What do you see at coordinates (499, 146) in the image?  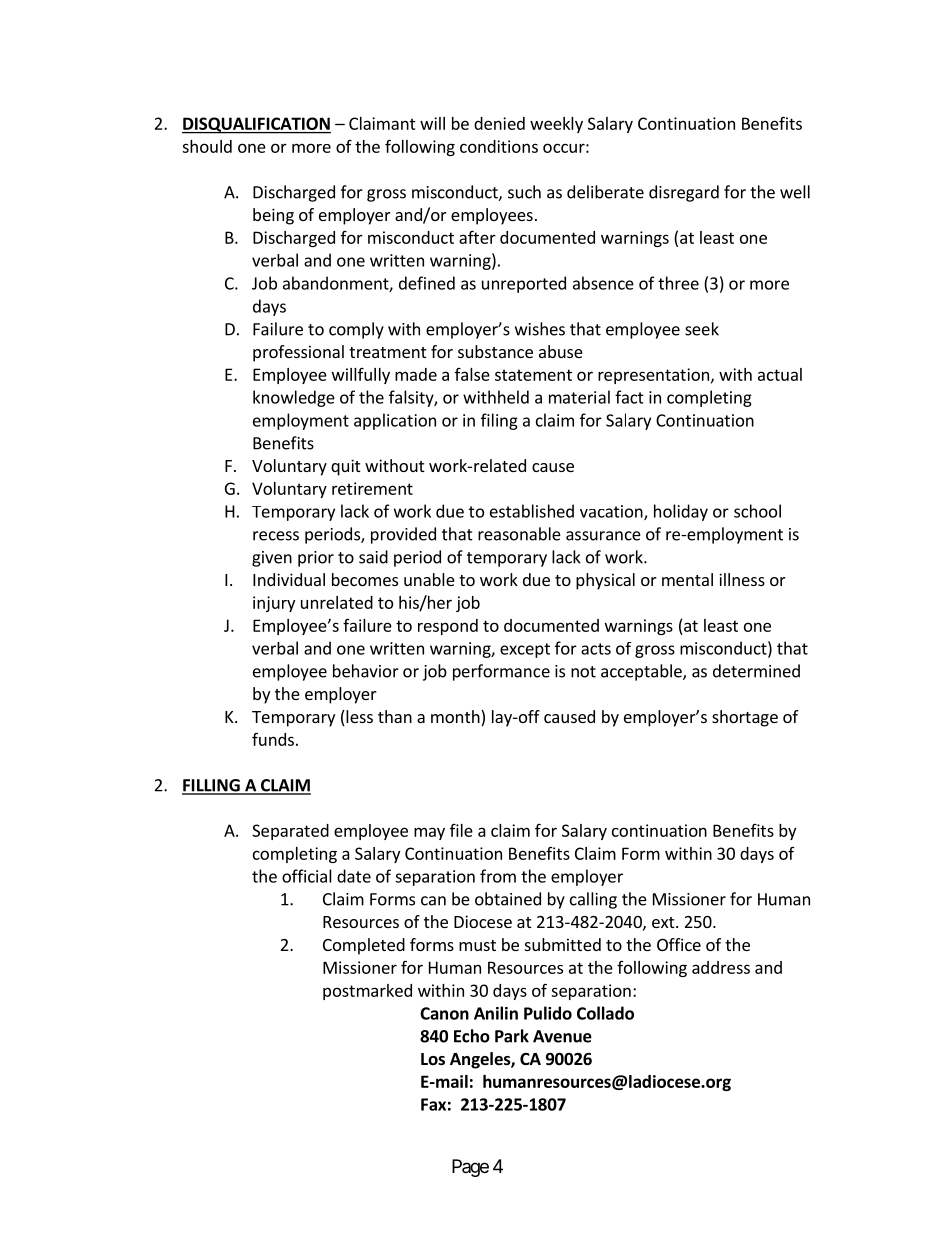 I see `conditions` at bounding box center [499, 146].
